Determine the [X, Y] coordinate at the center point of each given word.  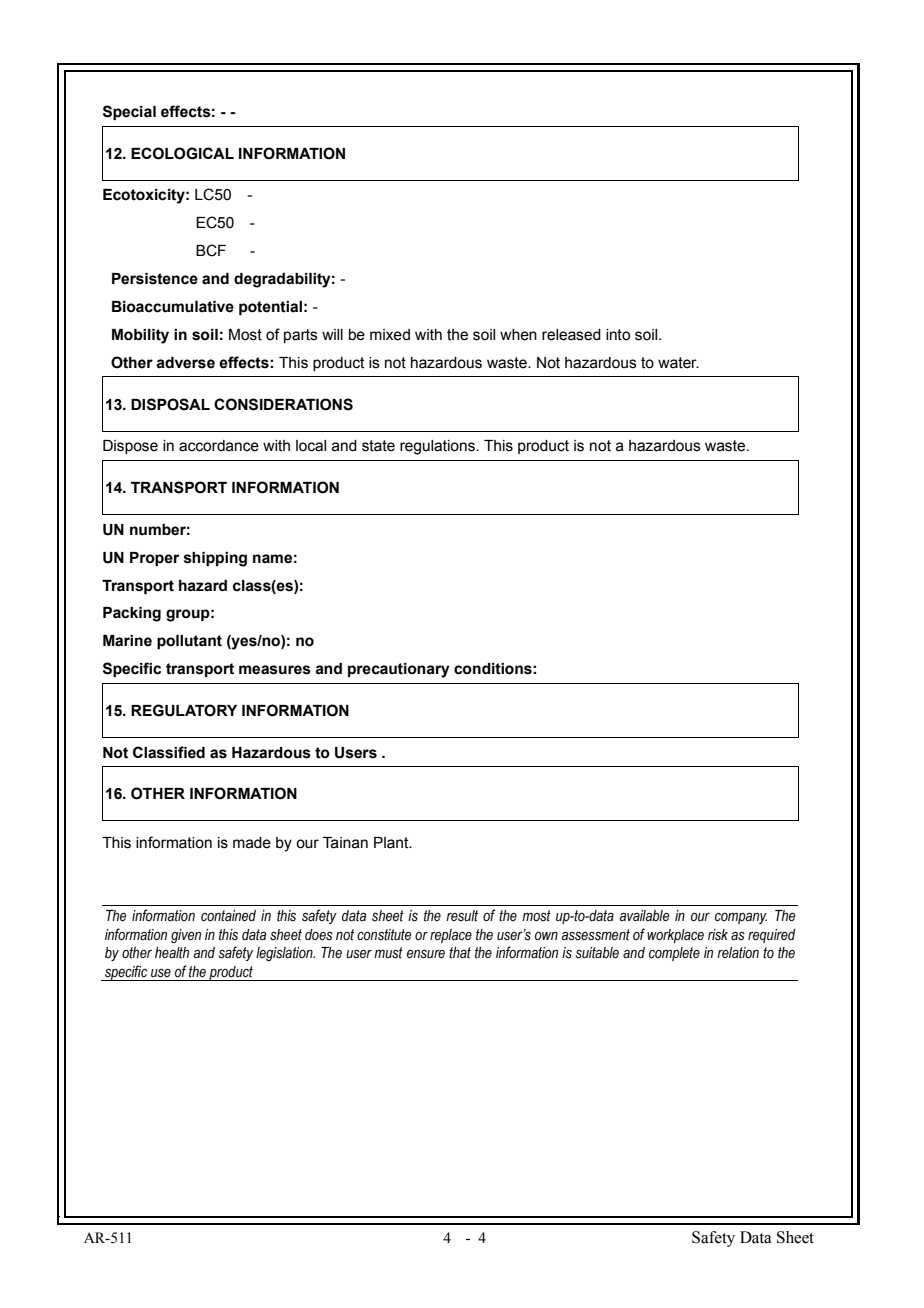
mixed [390, 335]
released [571, 335]
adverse [185, 363]
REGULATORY [184, 710]
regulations [438, 447]
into [618, 335]
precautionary [399, 670]
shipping [215, 559]
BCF [211, 250]
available [644, 916]
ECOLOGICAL [182, 153]
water [678, 363]
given [186, 936]
